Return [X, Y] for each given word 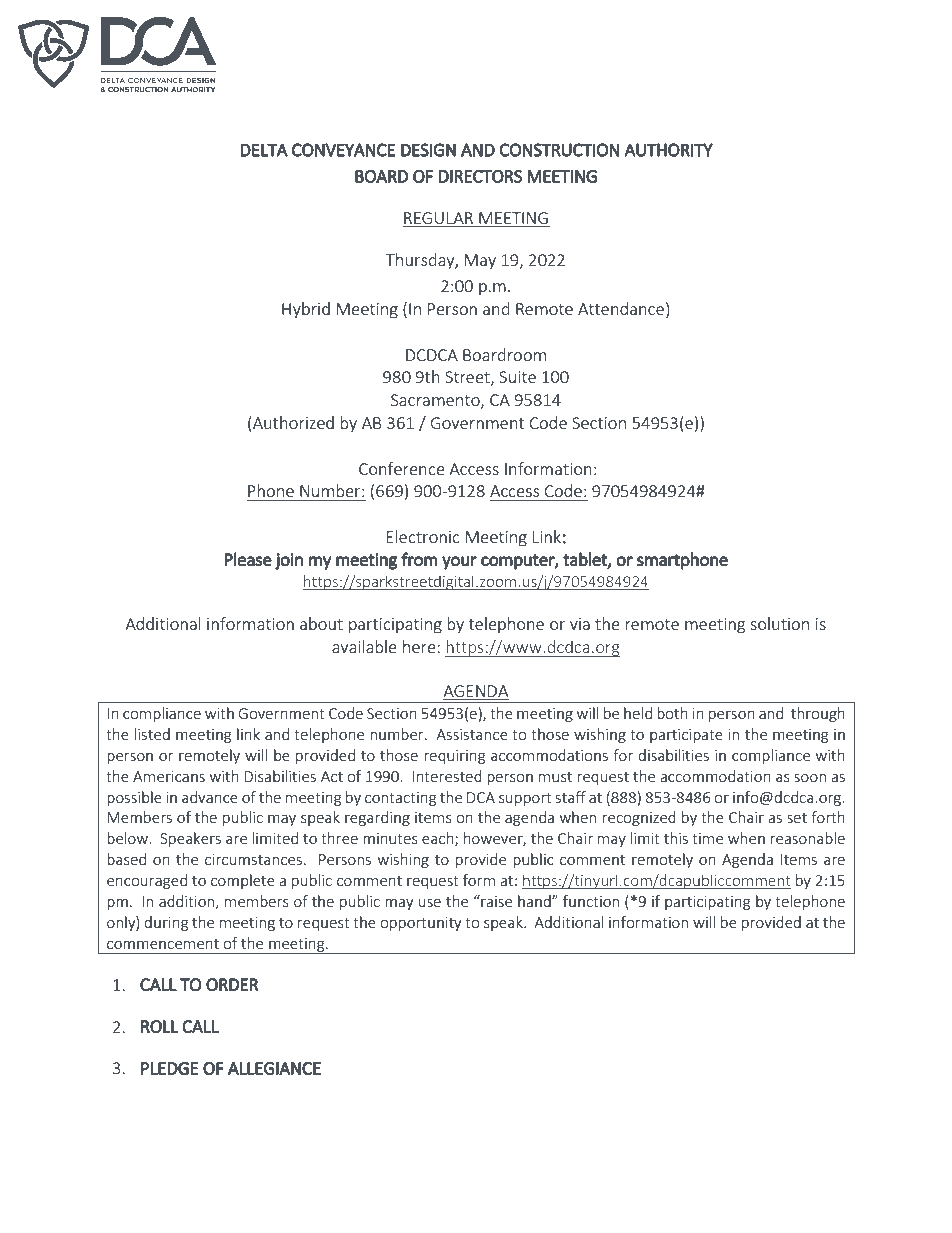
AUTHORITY [668, 150]
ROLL [159, 1026]
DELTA [264, 150]
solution [779, 623]
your [459, 563]
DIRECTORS [480, 176]
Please [248, 559]
